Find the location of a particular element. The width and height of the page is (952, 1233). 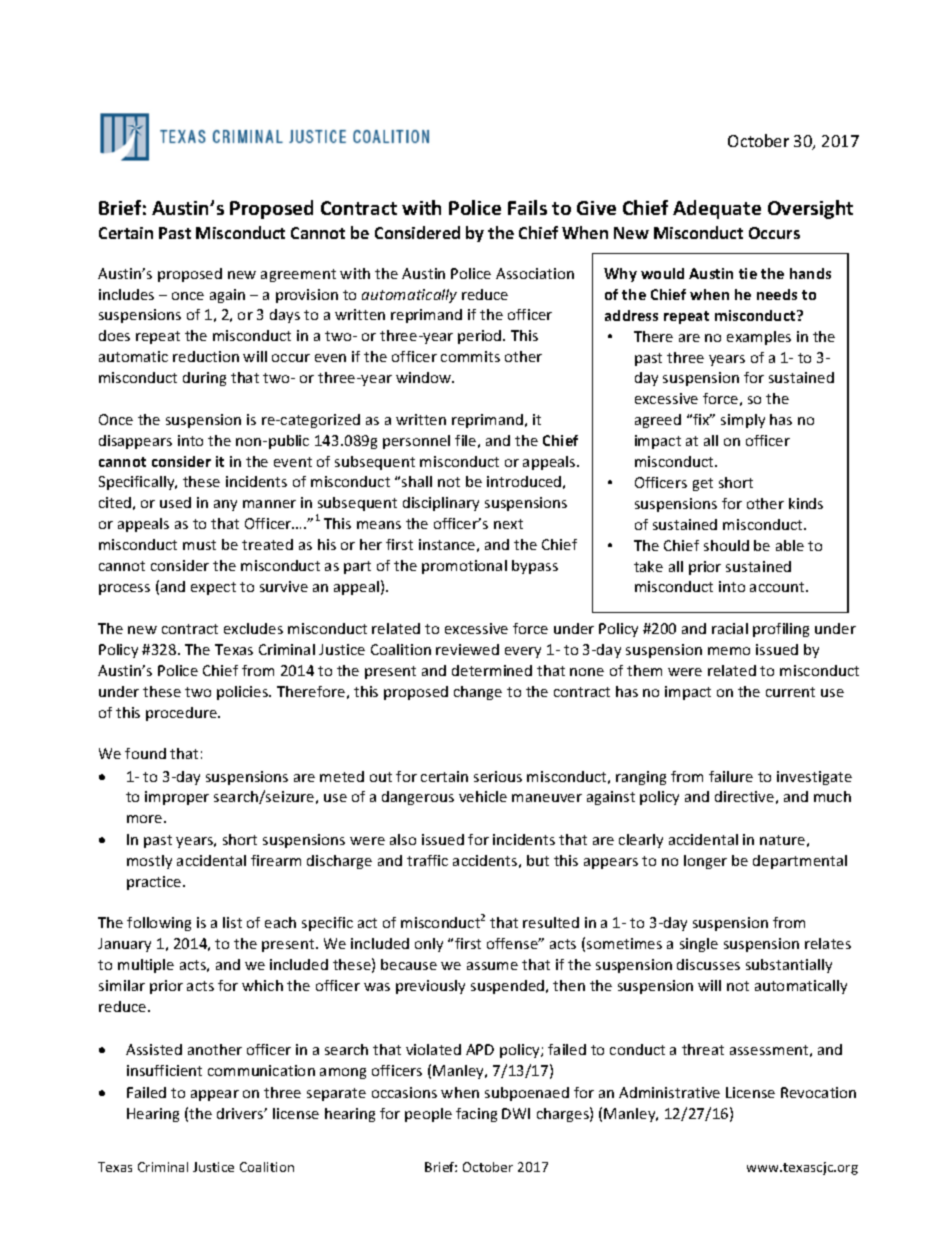

longer is located at coordinates (705, 862).
